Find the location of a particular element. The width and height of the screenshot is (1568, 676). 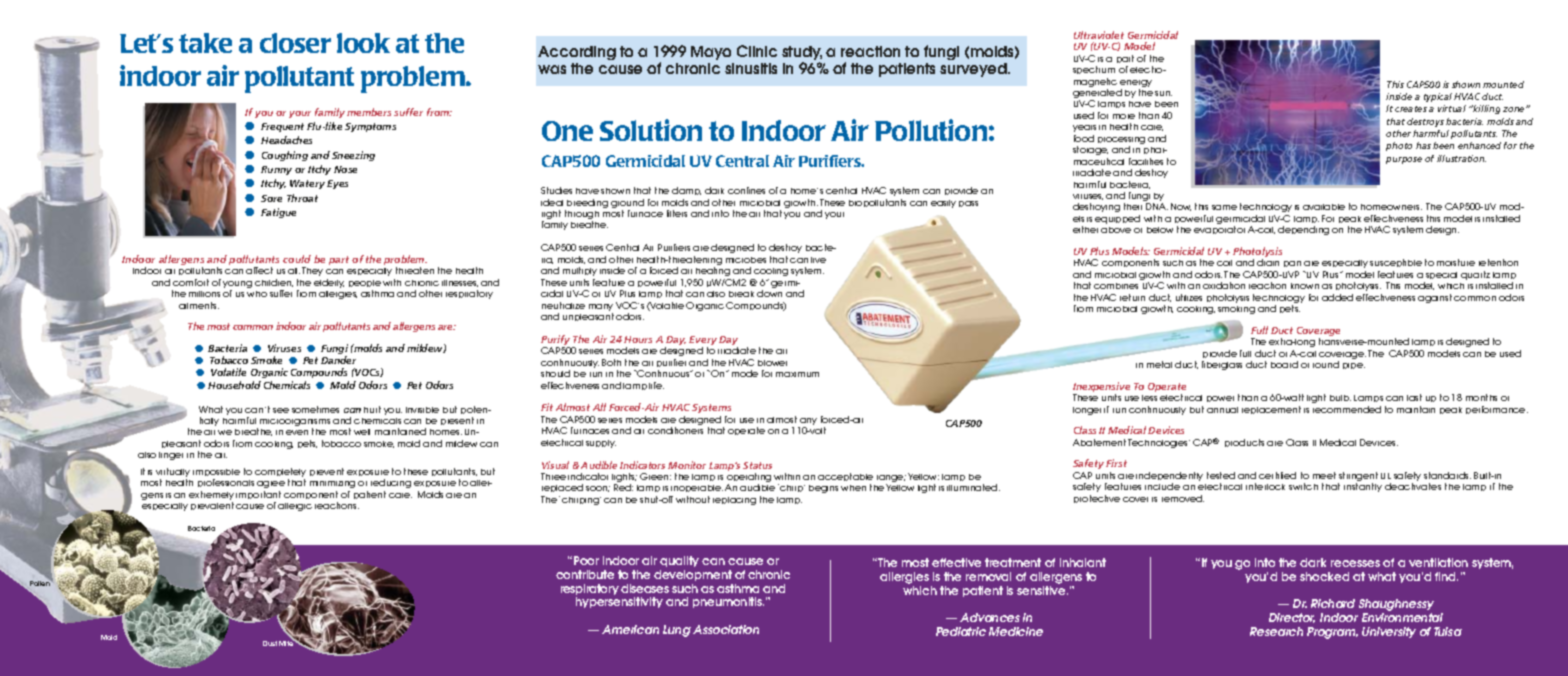

study is located at coordinates (802, 53).
